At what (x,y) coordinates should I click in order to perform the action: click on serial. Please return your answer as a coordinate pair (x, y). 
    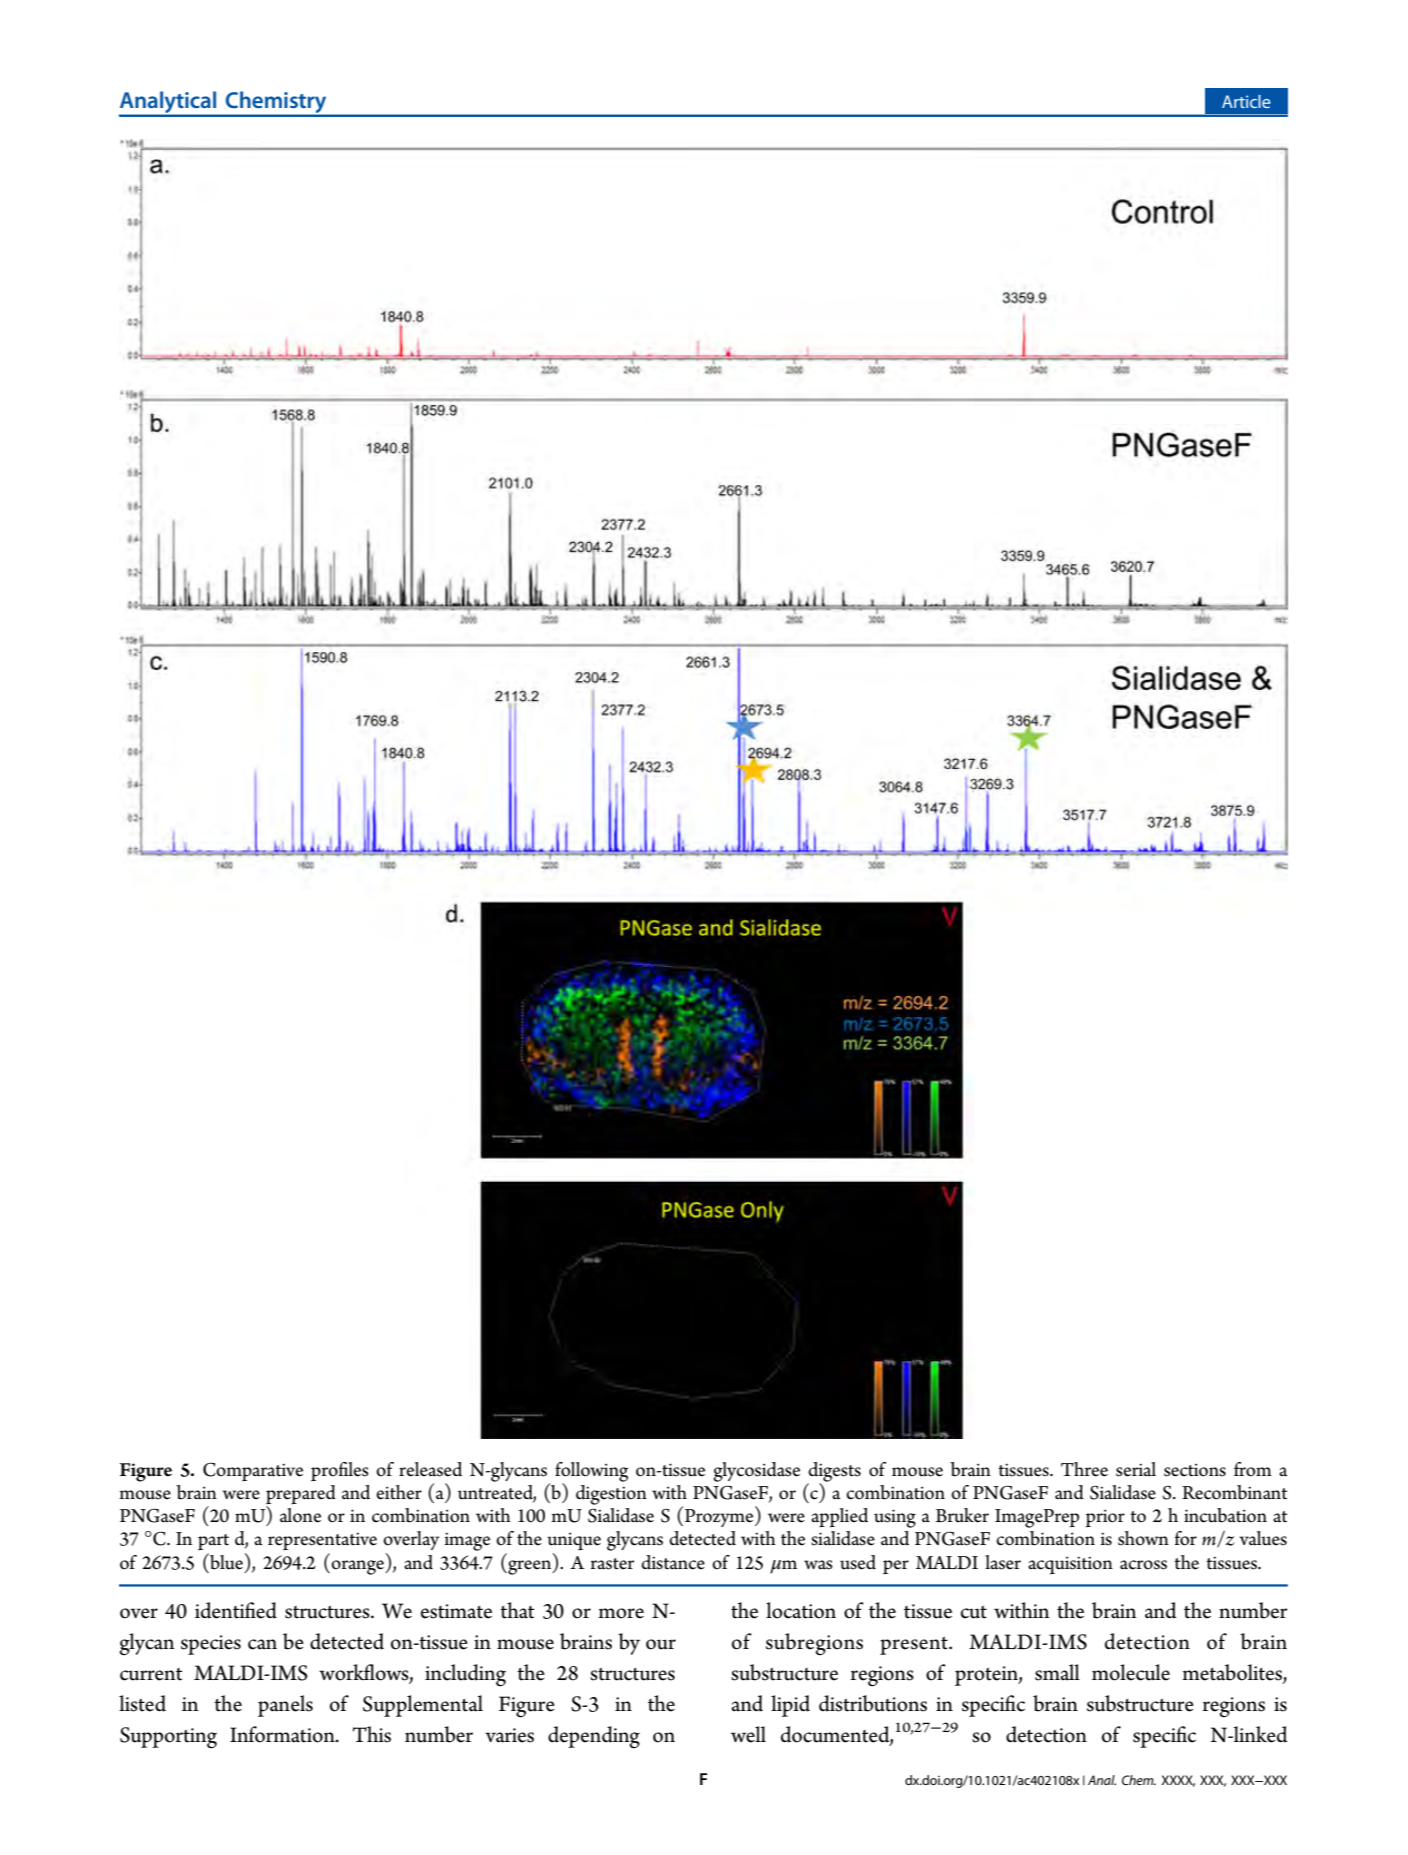
    Looking at the image, I should click on (1136, 1469).
